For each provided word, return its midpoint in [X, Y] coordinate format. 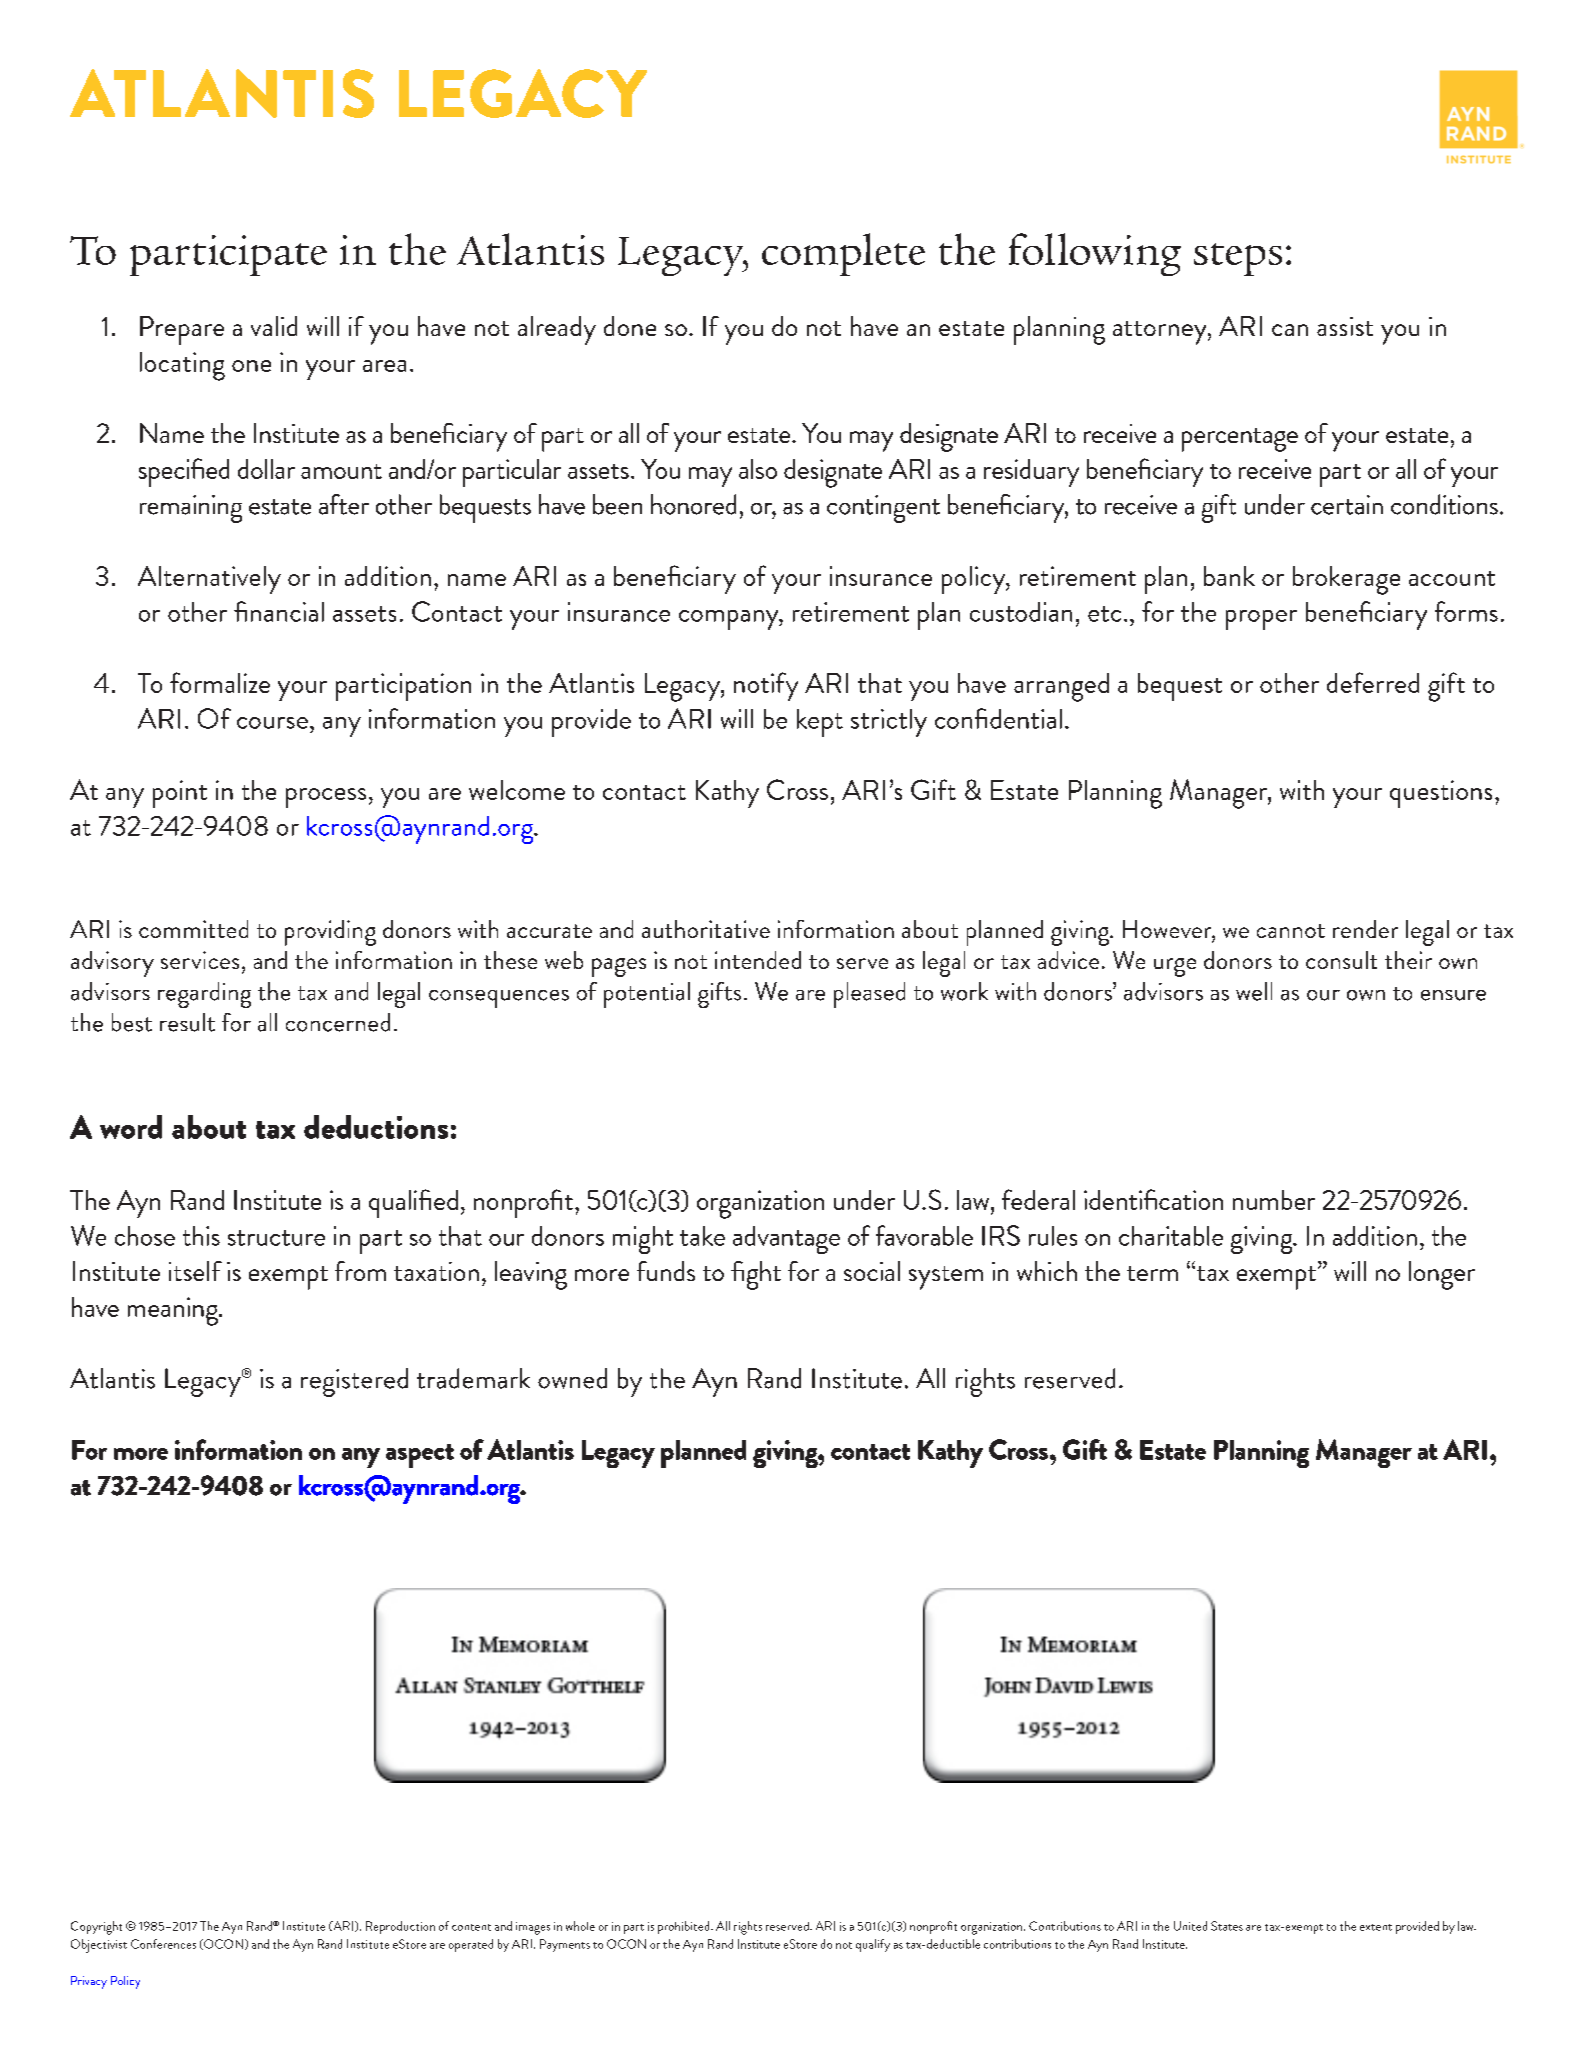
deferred [1373, 682]
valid [274, 326]
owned [572, 1378]
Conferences [163, 1944]
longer [1442, 1275]
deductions [376, 1127]
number [1274, 1200]
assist [1345, 326]
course [272, 723]
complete [843, 254]
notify [766, 686]
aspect [420, 1456]
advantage [786, 1240]
